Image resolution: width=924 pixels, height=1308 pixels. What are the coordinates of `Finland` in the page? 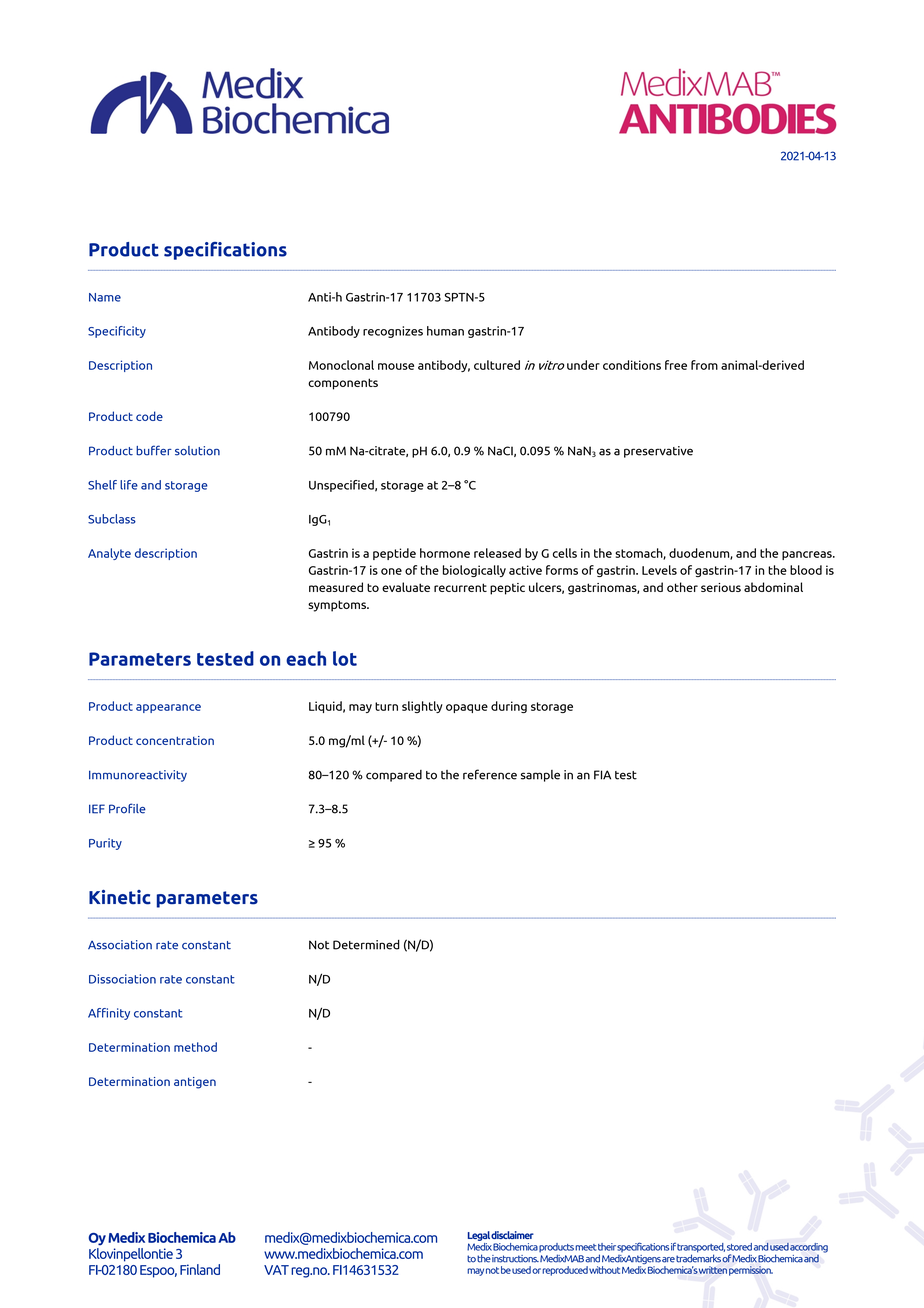 It's located at (200, 1269).
